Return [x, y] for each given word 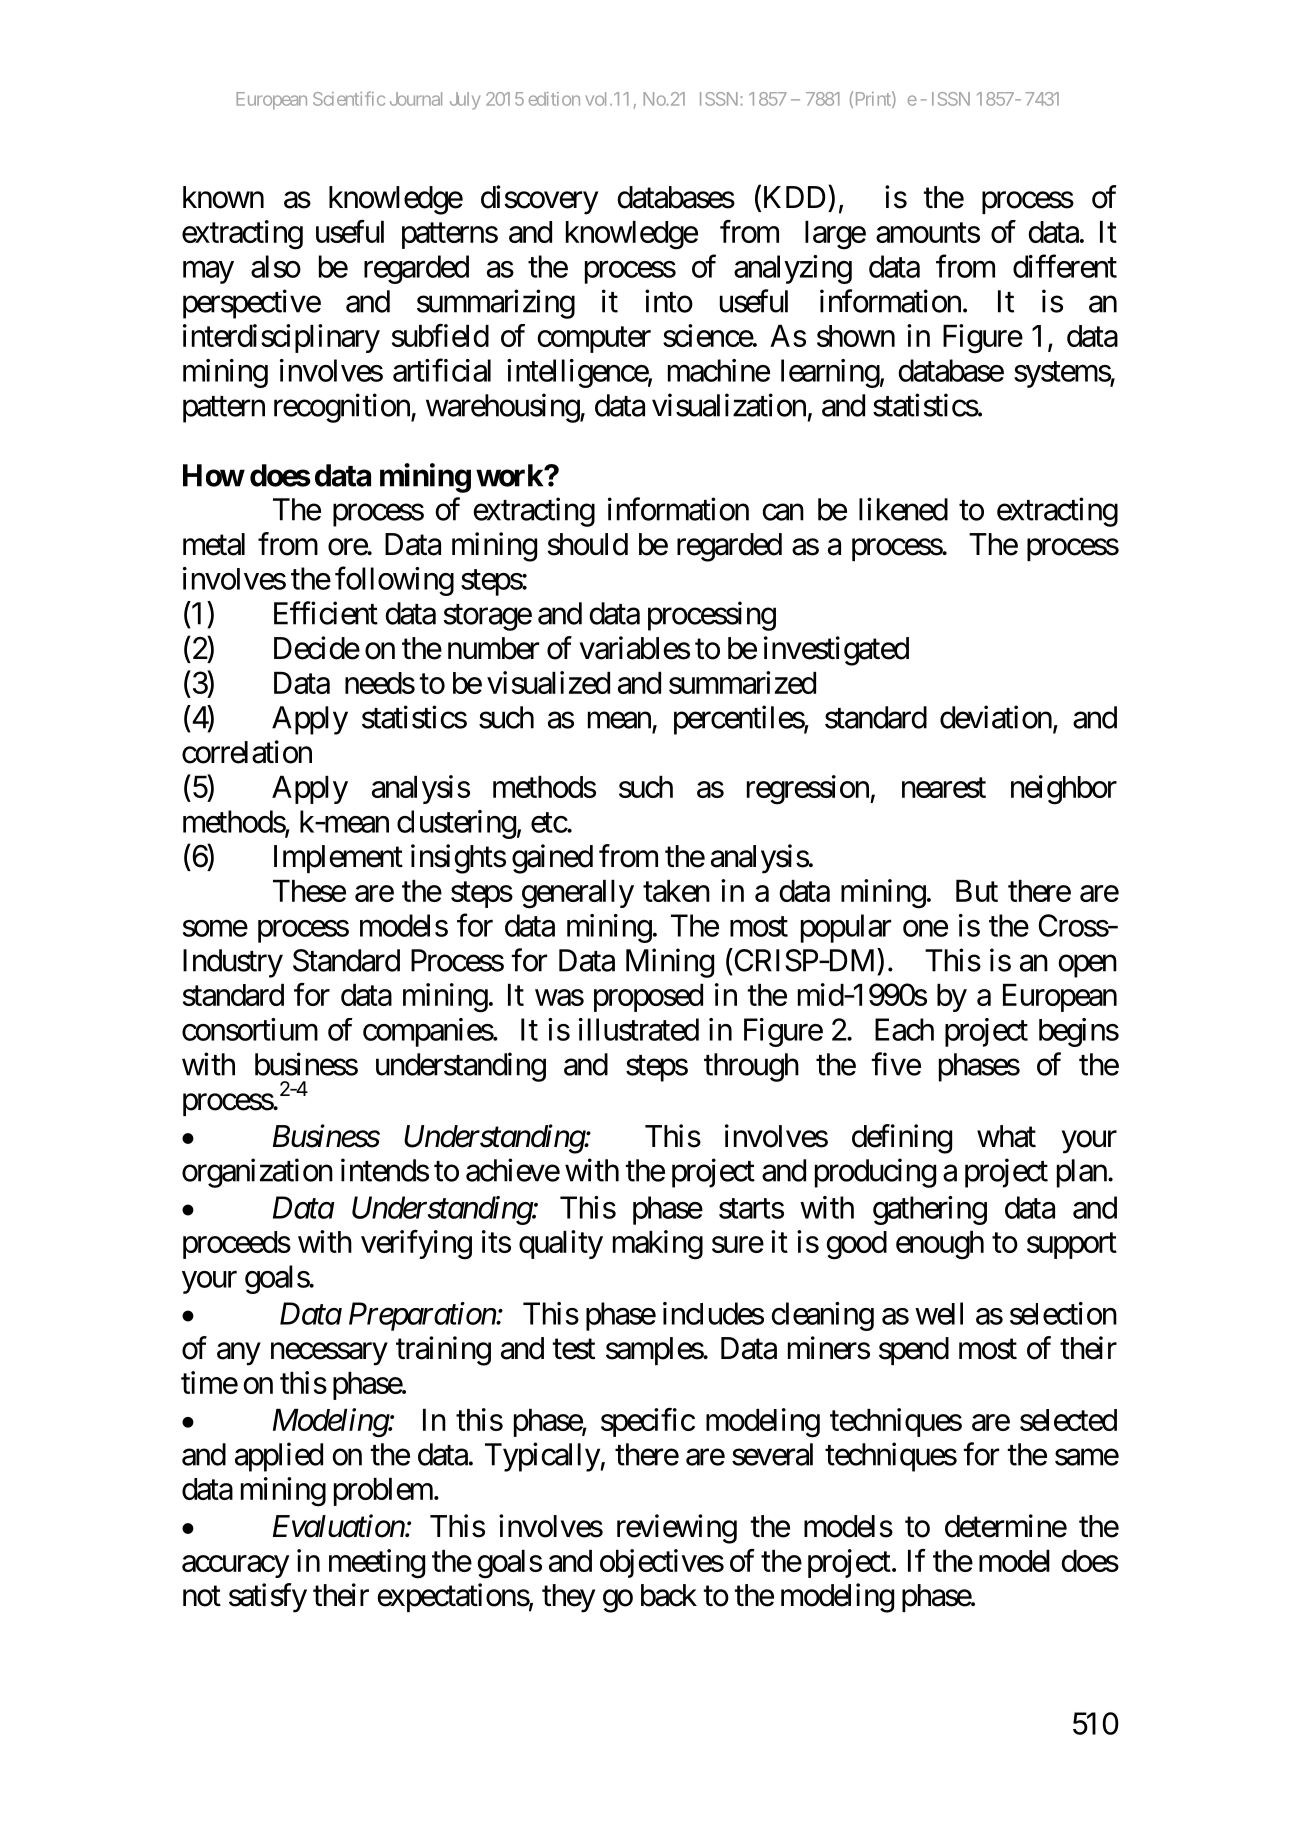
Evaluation [339, 1526]
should [587, 544]
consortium [250, 1029]
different [1065, 266]
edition [554, 99]
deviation [996, 717]
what [1006, 1136]
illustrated [639, 1029]
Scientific [349, 98]
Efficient [326, 613]
